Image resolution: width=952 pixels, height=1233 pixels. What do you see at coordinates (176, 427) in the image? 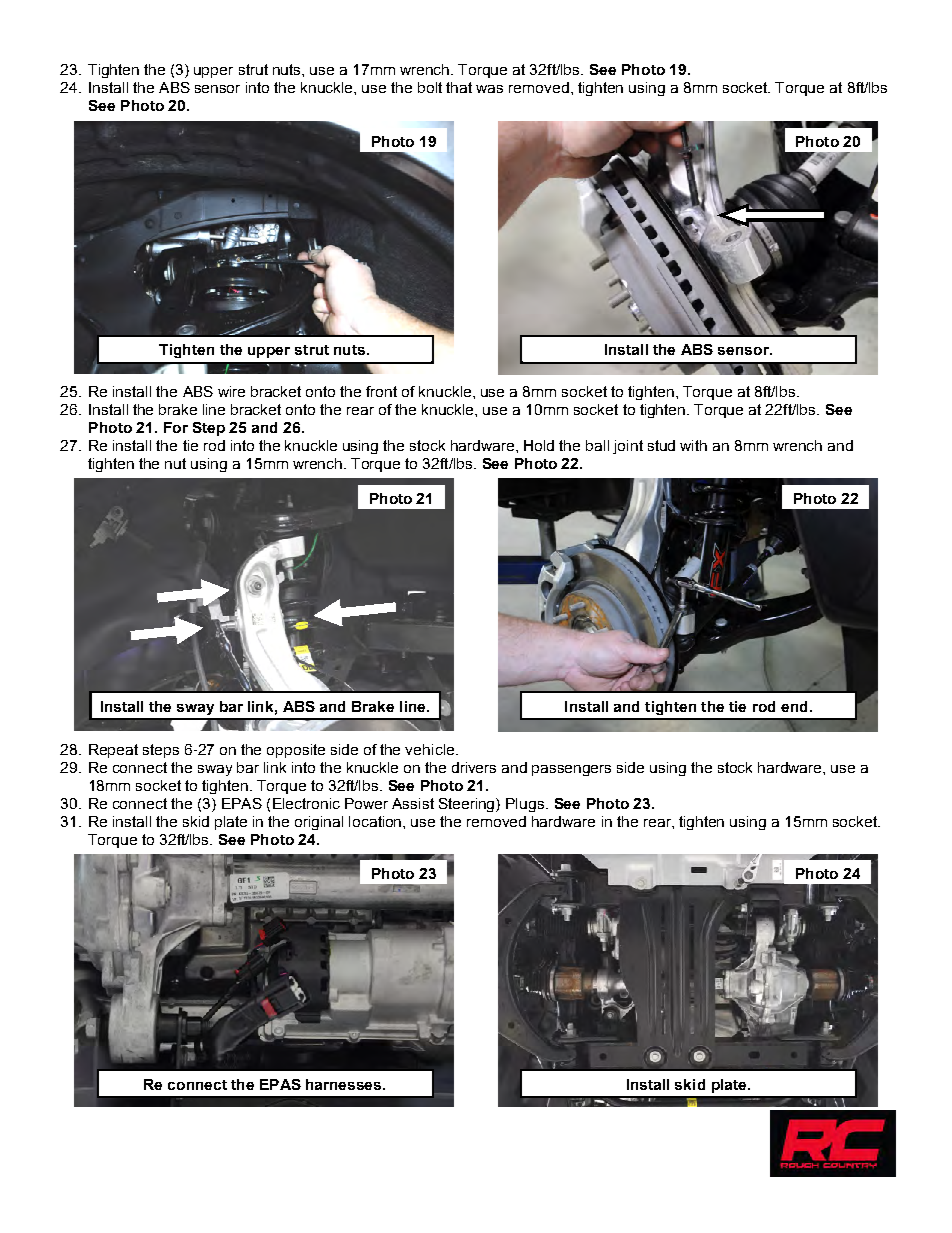
I see `For` at bounding box center [176, 427].
